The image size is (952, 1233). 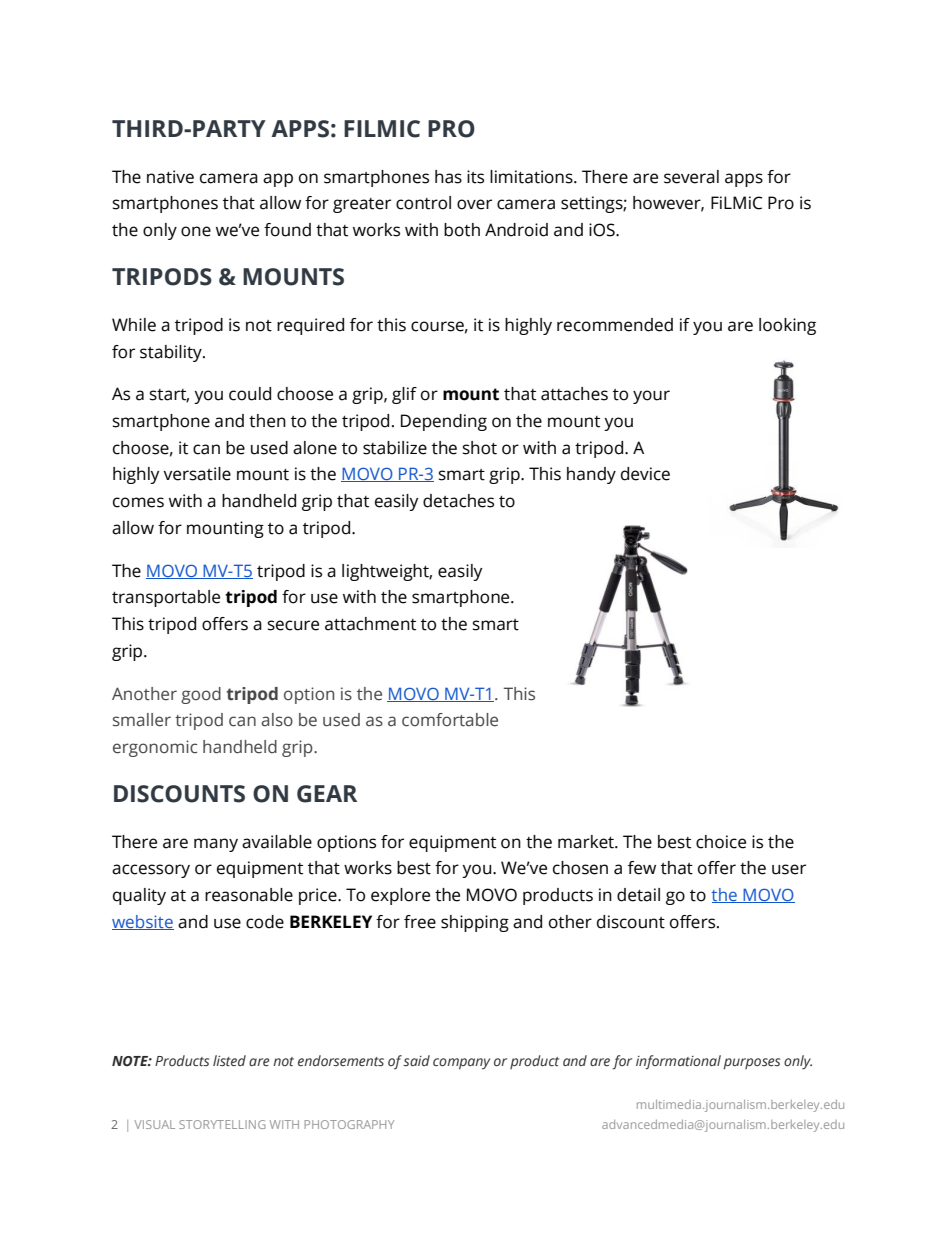 What do you see at coordinates (170, 177) in the screenshot?
I see `native` at bounding box center [170, 177].
